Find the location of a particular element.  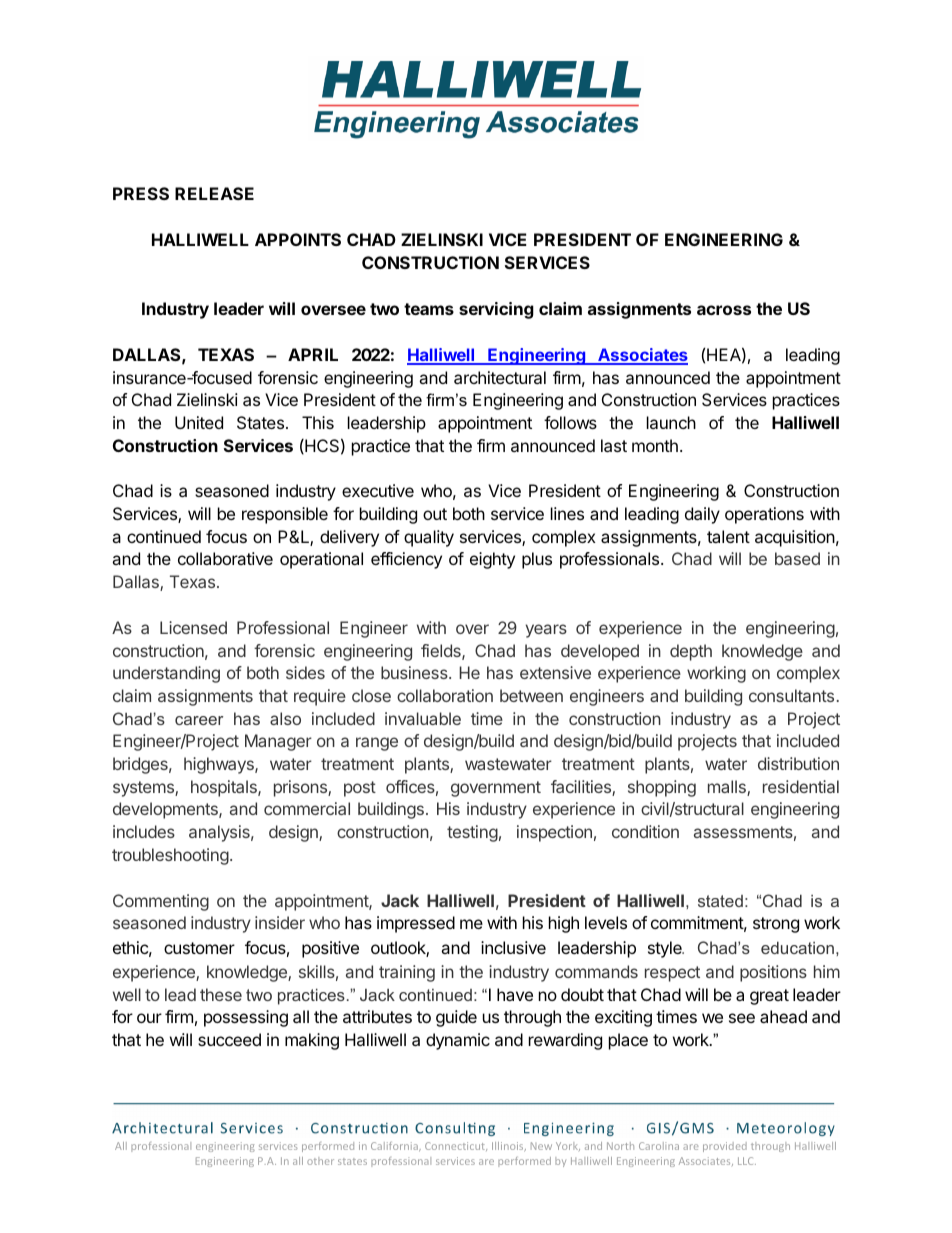

across is located at coordinates (724, 310).
